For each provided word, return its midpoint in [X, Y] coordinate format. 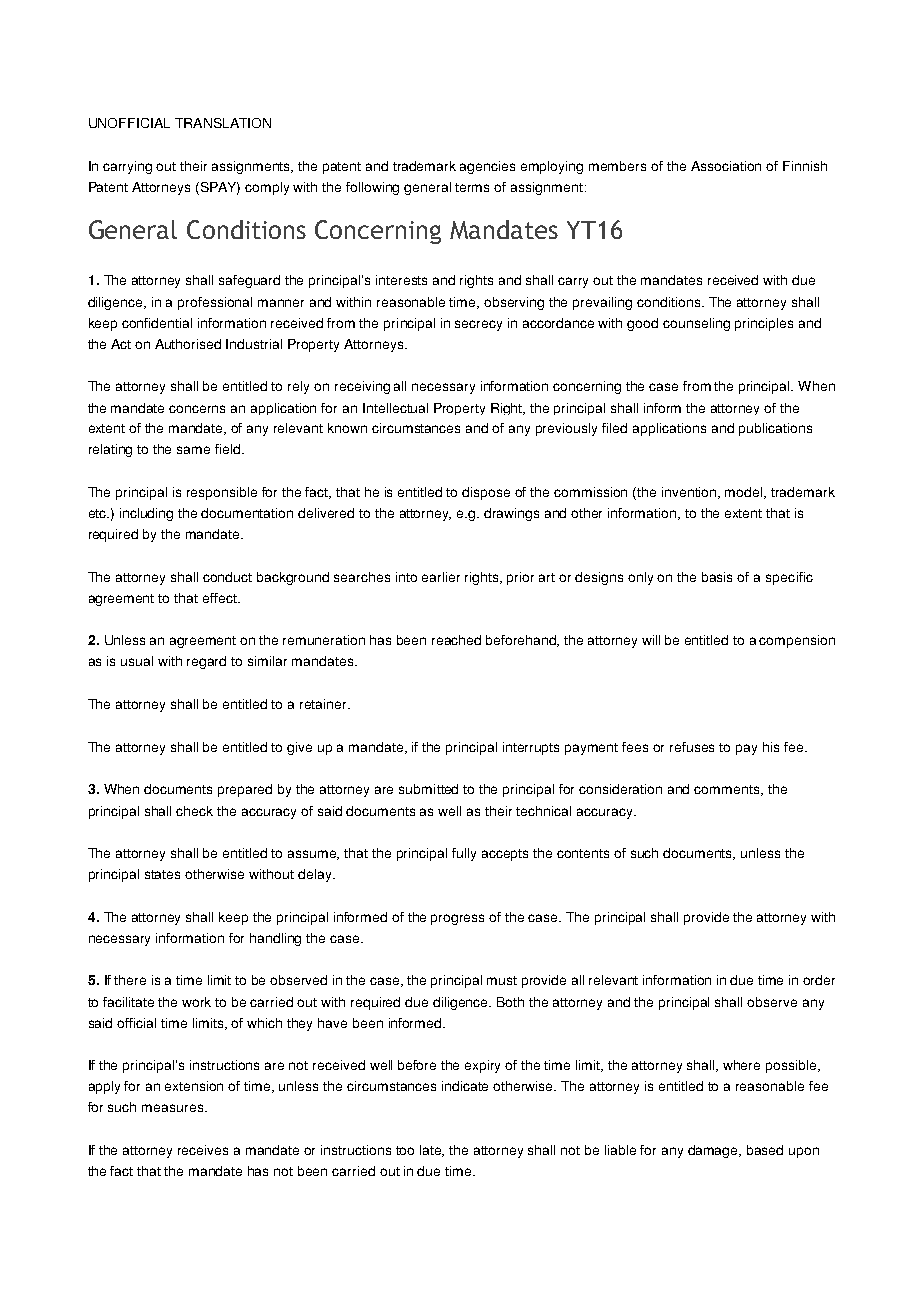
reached [456, 640]
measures [174, 1108]
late [432, 1151]
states [162, 874]
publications [775, 429]
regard [206, 662]
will [651, 640]
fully [464, 854]
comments [728, 790]
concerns [197, 409]
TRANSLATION [223, 123]
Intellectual [395, 408]
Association [726, 166]
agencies [487, 167]
